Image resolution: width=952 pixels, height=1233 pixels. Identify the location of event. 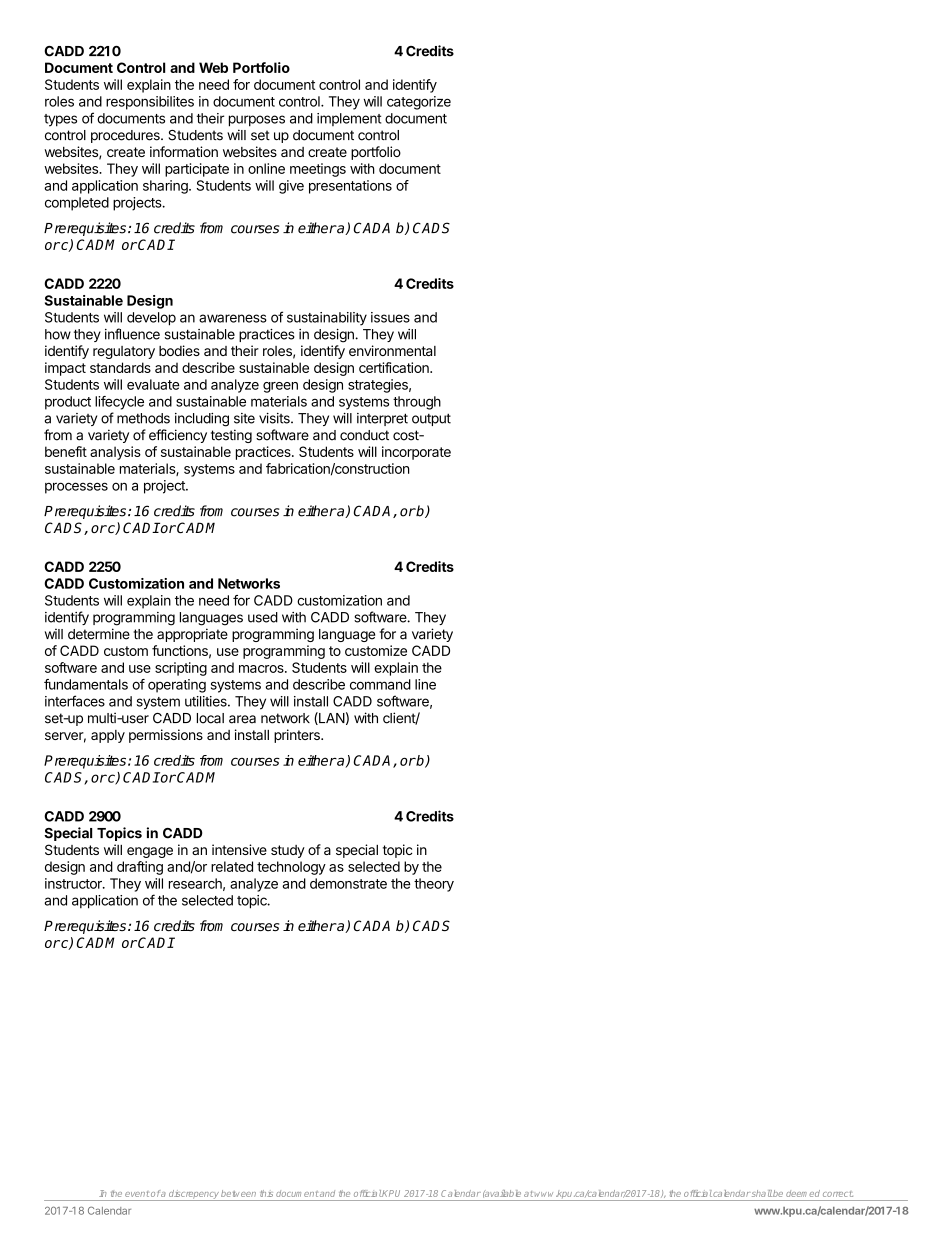
(137, 1194).
